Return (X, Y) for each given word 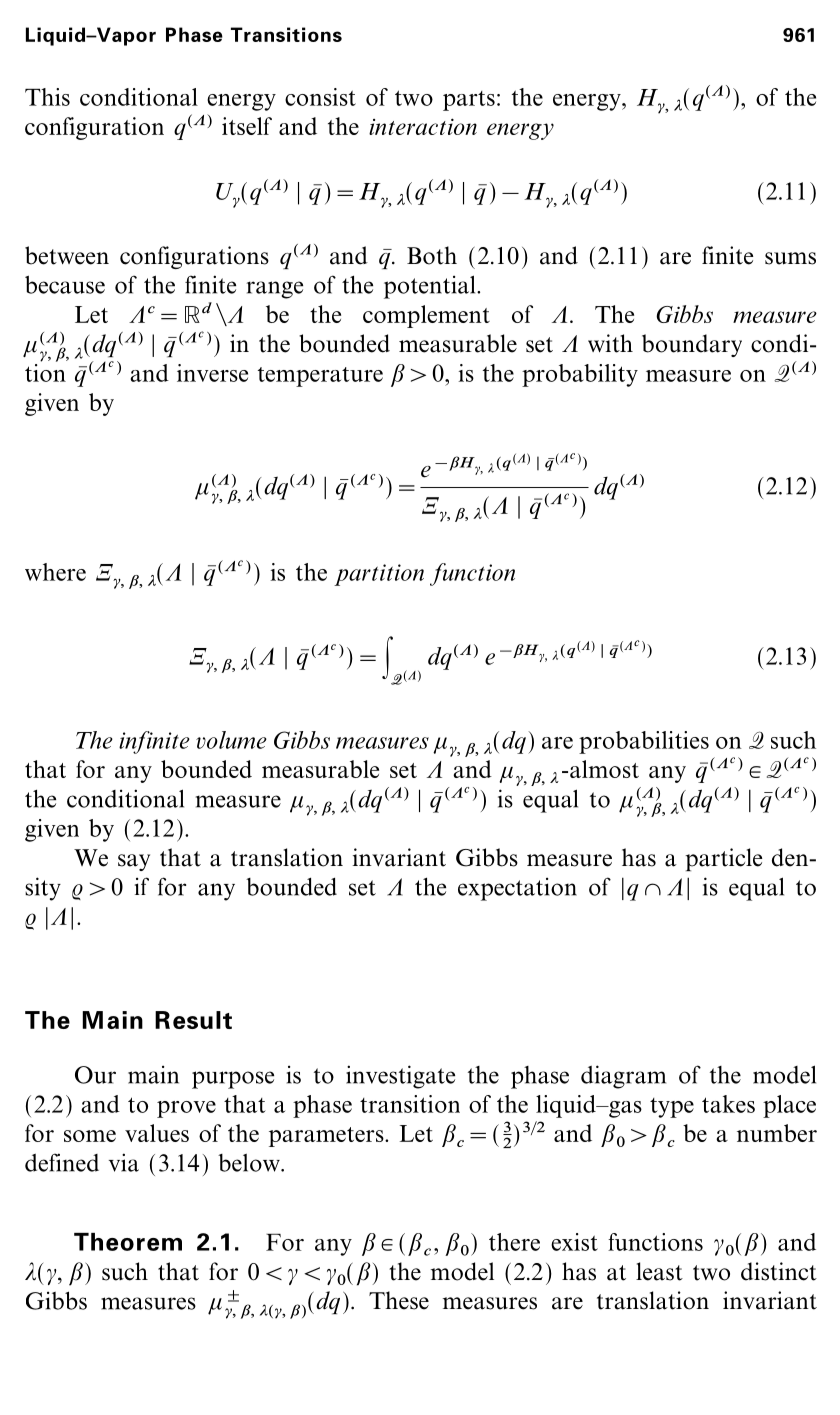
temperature (320, 377)
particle (723, 859)
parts (469, 101)
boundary (692, 345)
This (47, 97)
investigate (400, 1077)
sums (790, 258)
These (399, 1300)
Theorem (128, 1242)
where (55, 572)
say (134, 862)
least (659, 1271)
